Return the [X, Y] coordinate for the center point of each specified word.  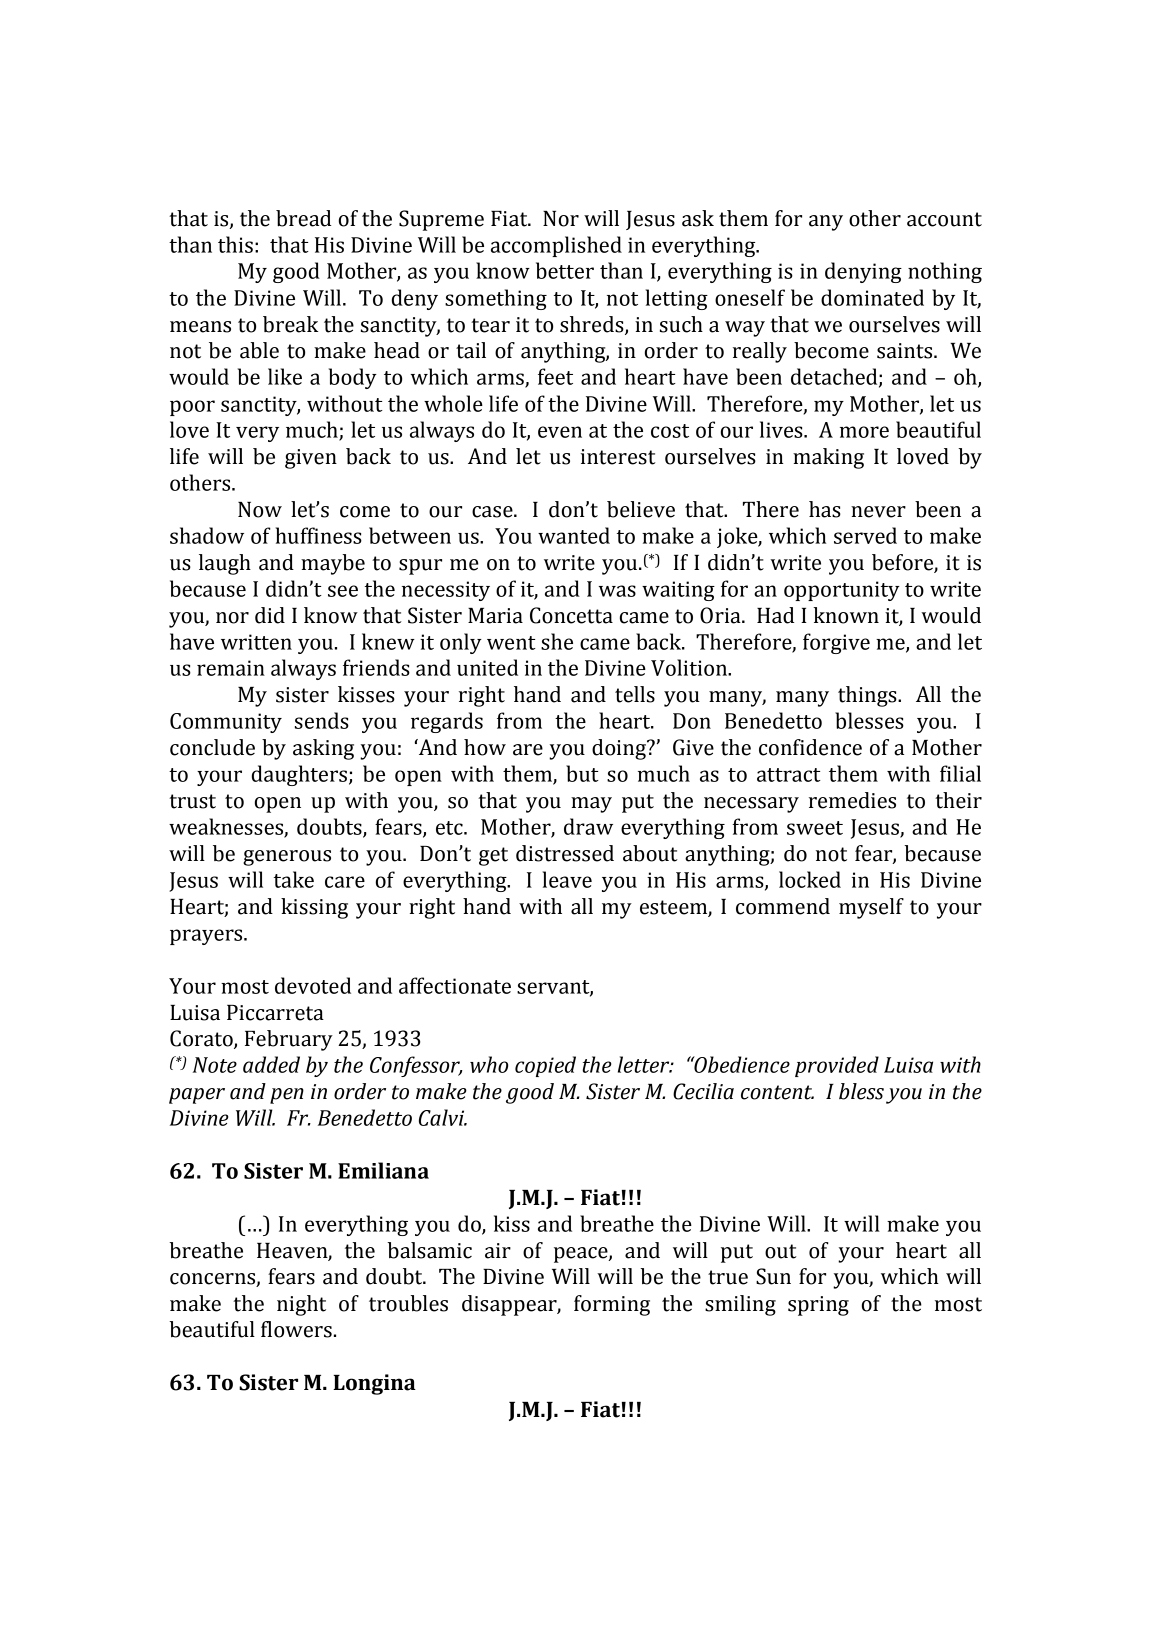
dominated [872, 297]
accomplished [556, 246]
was [617, 591]
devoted [313, 985]
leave [567, 879]
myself [871, 908]
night [301, 1305]
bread [303, 218]
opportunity [842, 591]
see [343, 591]
